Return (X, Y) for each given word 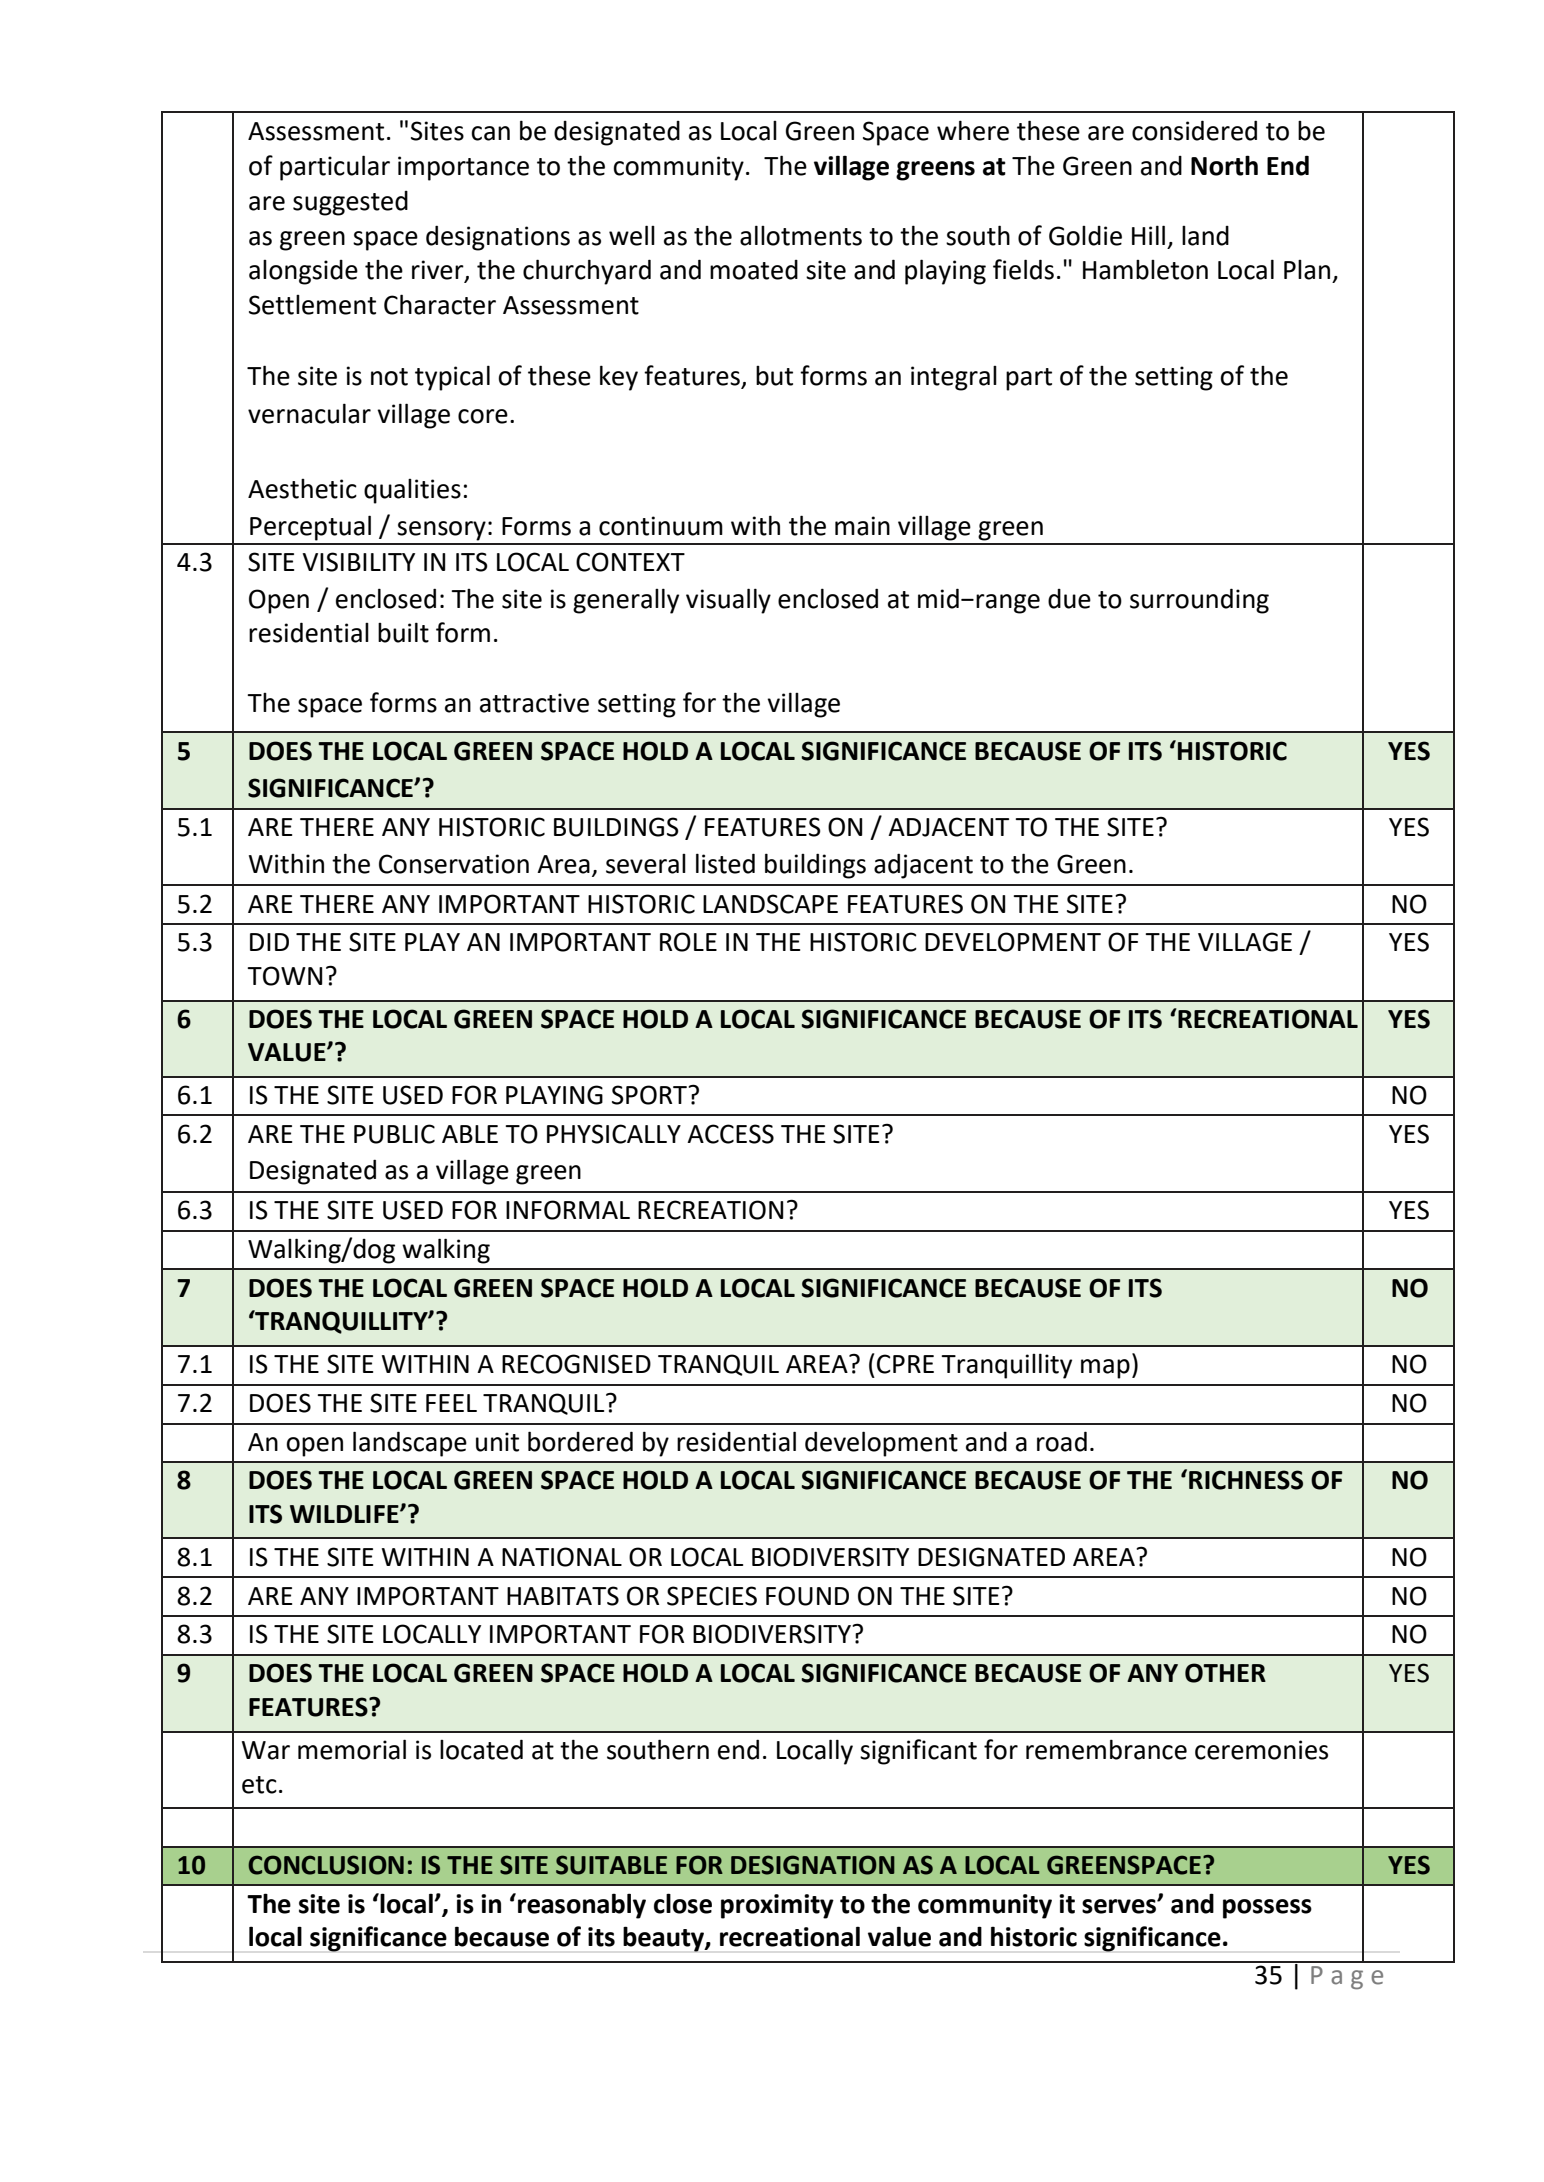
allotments (801, 235)
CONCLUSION (326, 1865)
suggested (350, 203)
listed (725, 863)
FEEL (451, 1403)
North (1224, 165)
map (1105, 1369)
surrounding (1199, 601)
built (403, 632)
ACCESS (730, 1134)
